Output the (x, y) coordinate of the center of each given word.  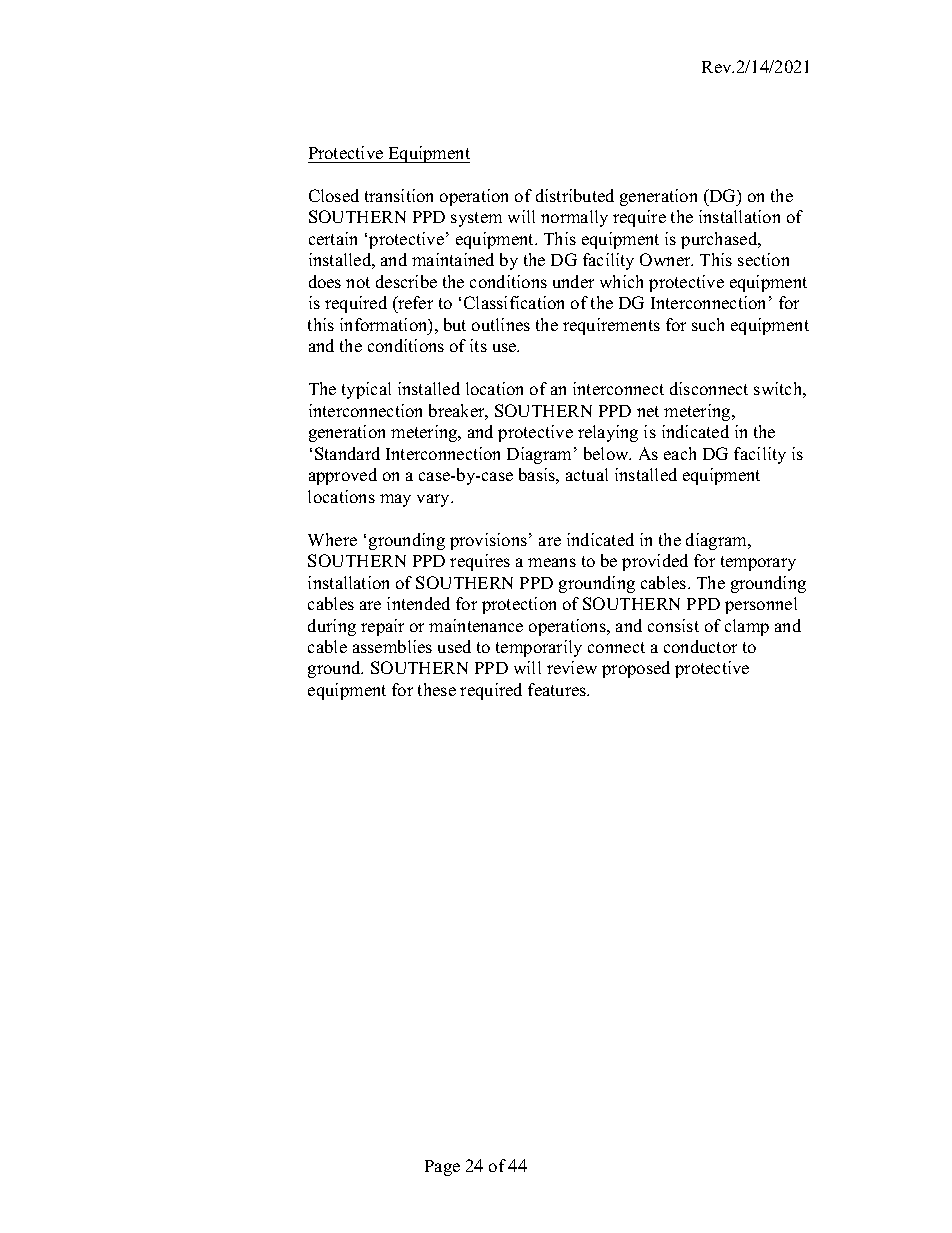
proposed (636, 669)
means (552, 562)
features (558, 689)
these (437, 689)
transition (399, 195)
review (572, 667)
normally (574, 218)
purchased (720, 240)
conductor (700, 646)
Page (442, 1168)
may (395, 500)
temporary (758, 563)
